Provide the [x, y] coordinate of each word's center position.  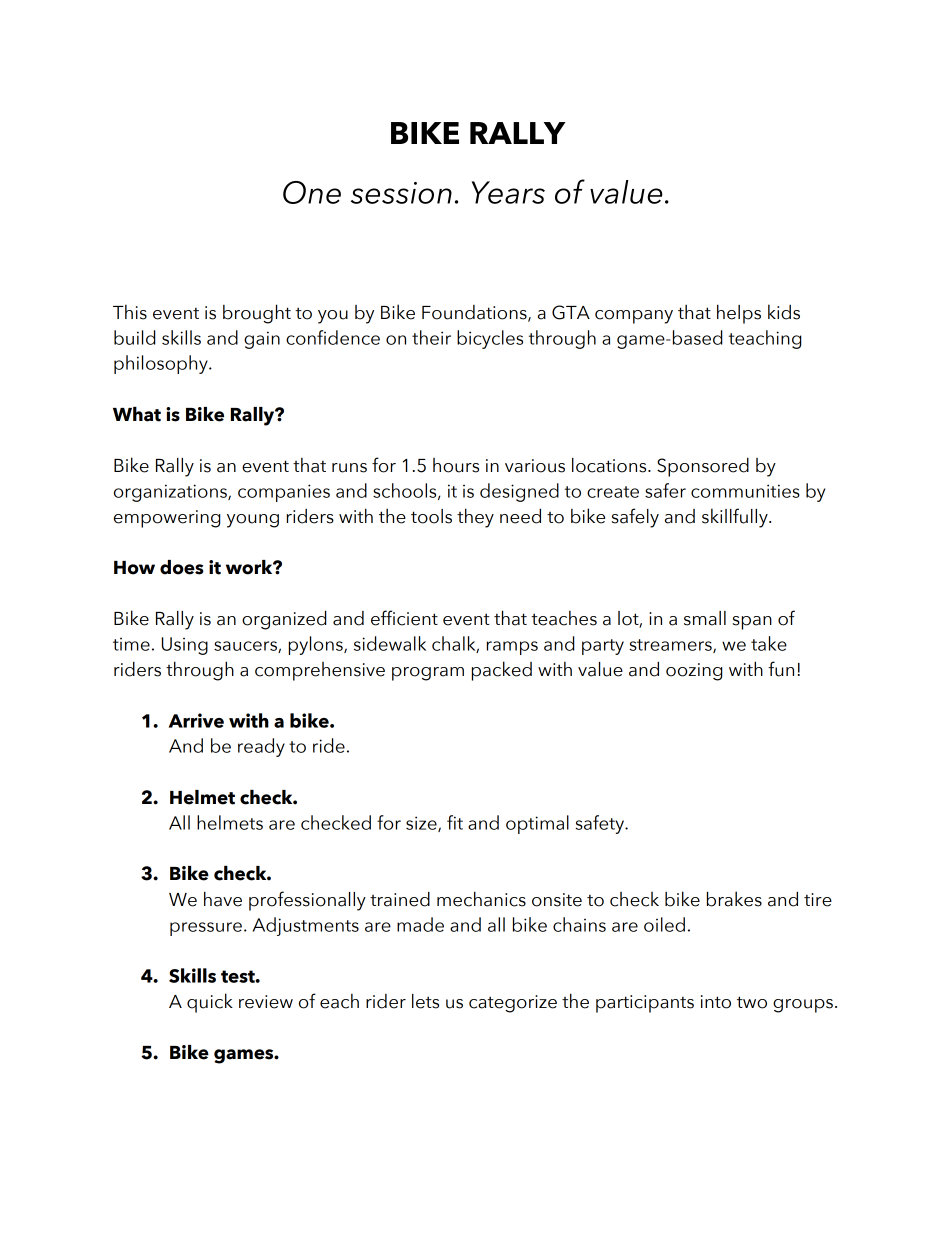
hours [456, 465]
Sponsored [703, 467]
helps [739, 314]
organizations [171, 493]
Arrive [196, 720]
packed [502, 671]
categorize [513, 1004]
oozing [694, 672]
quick [210, 1003]
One [312, 192]
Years [508, 192]
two [752, 1002]
